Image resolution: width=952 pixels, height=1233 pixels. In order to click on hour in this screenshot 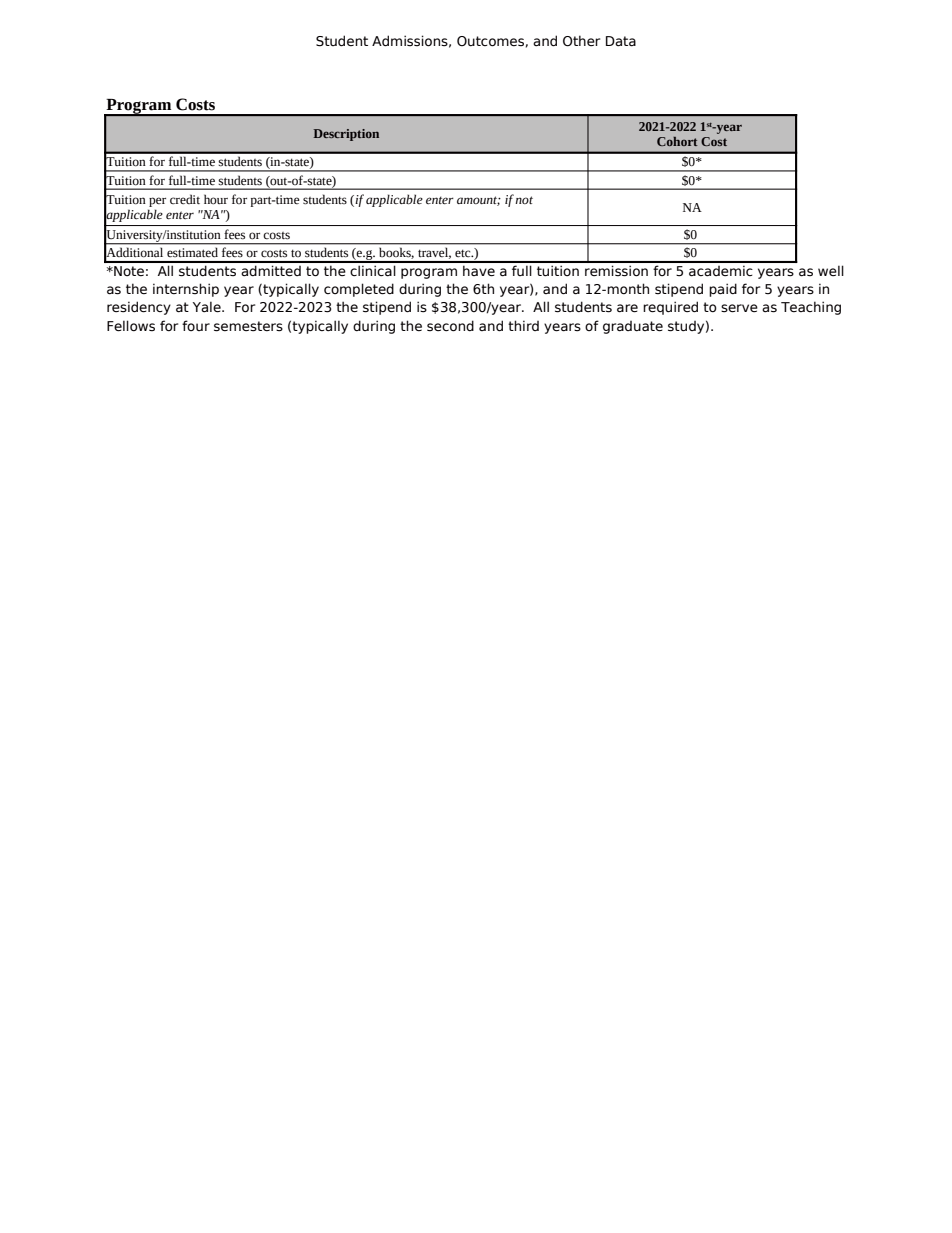, I will do `click(216, 199)`.
